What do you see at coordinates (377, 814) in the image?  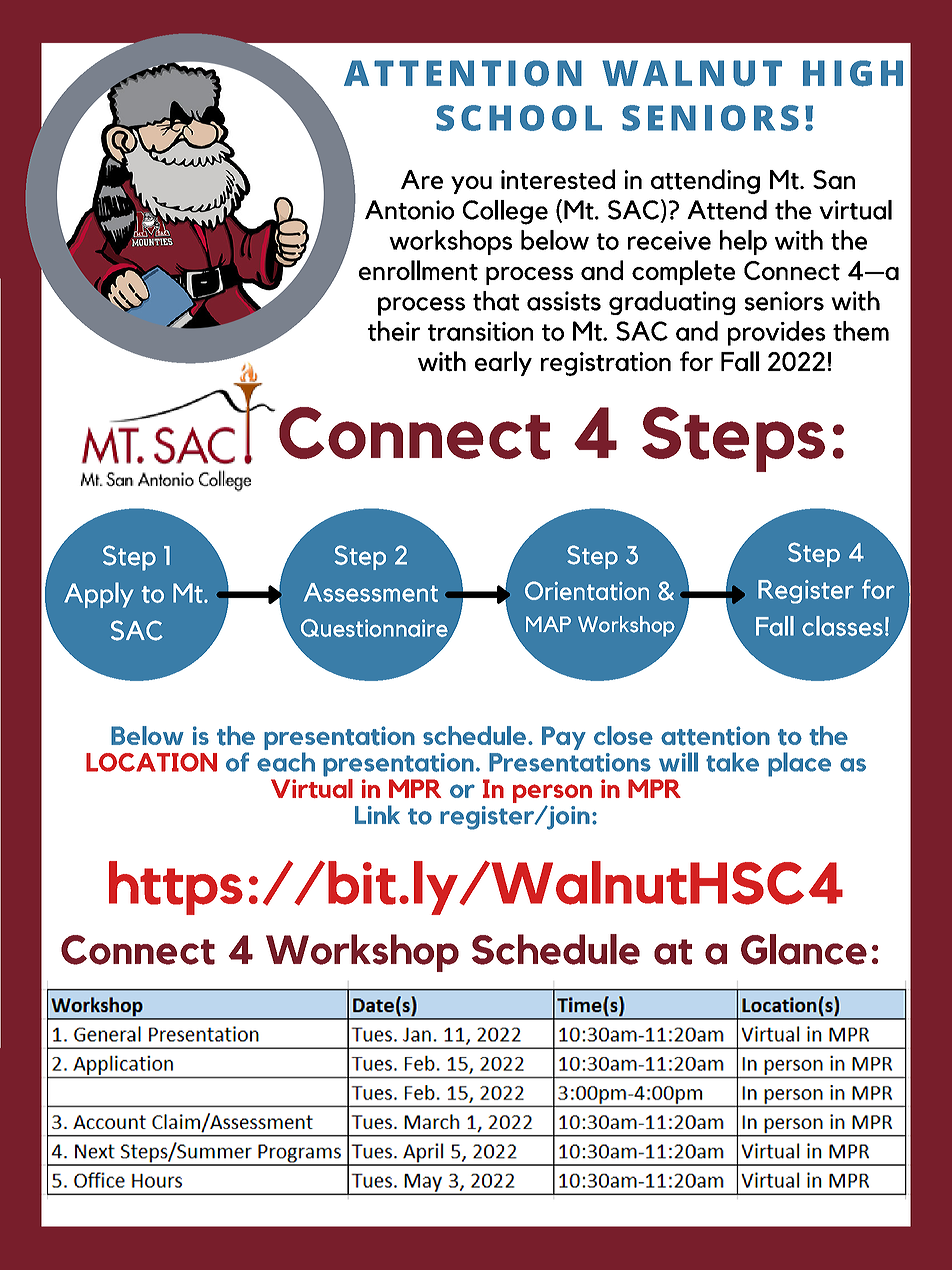 I see `Link` at bounding box center [377, 814].
